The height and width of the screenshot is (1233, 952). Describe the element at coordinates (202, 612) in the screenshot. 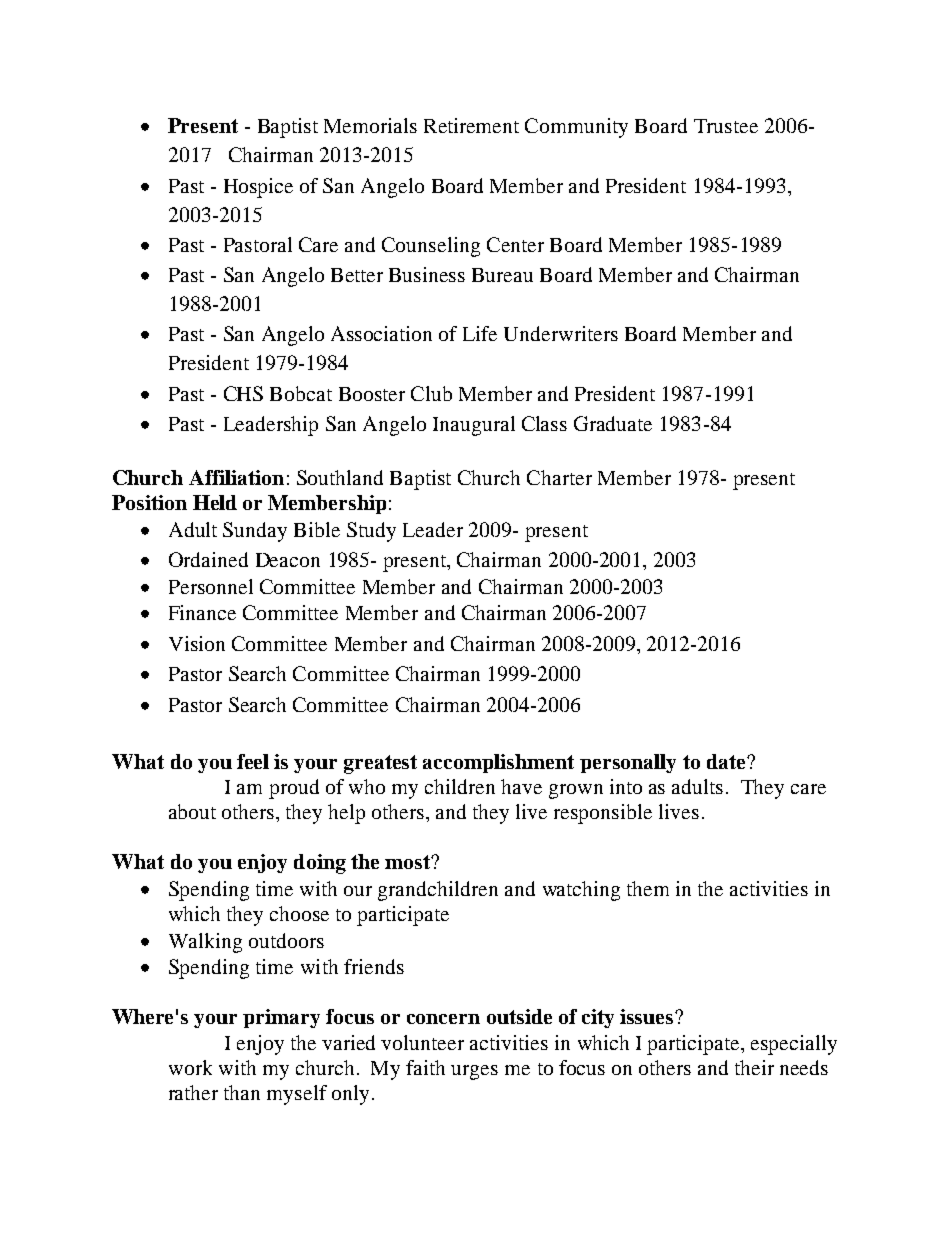

I see `Finance` at that location.
